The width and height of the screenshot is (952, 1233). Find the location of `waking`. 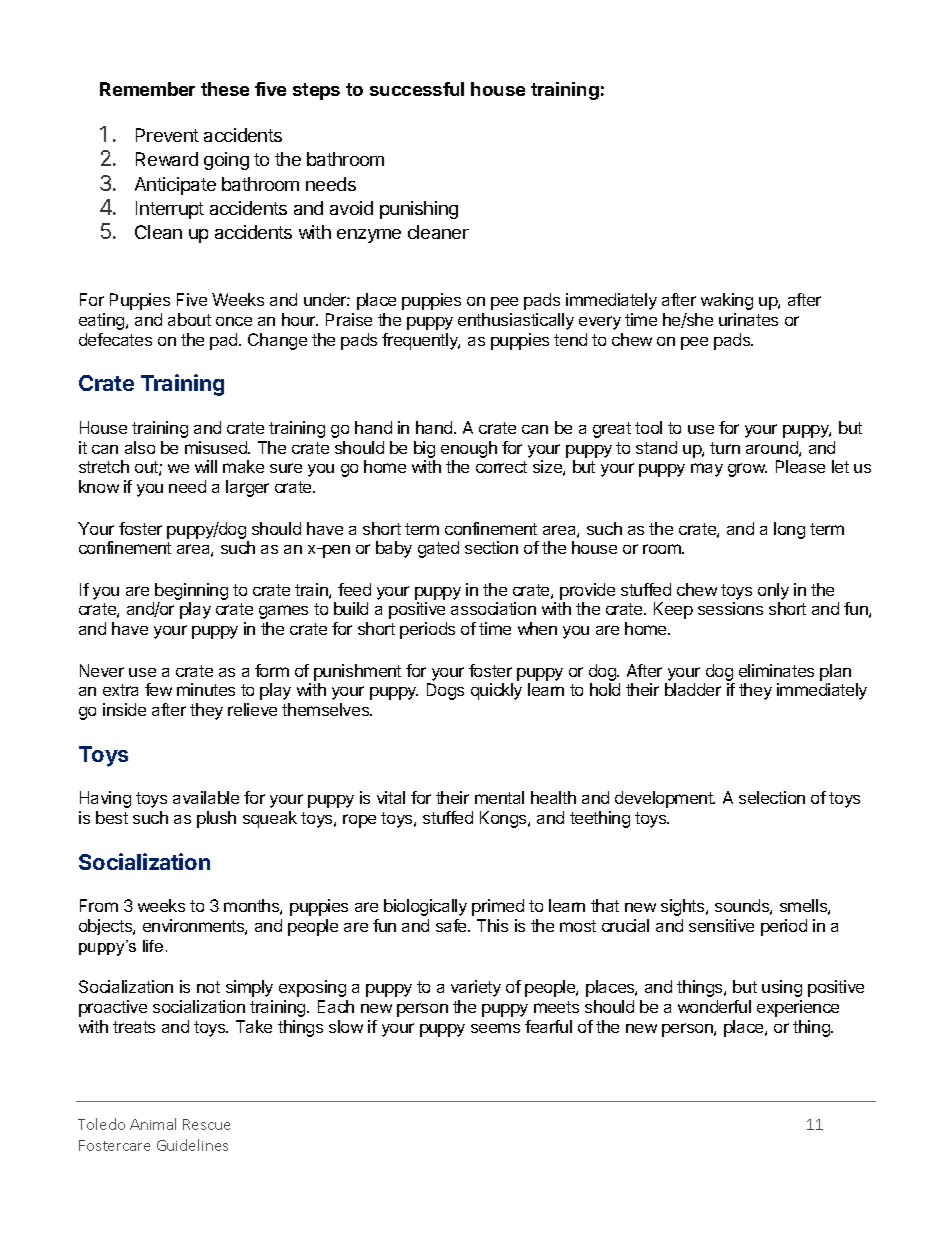

waking is located at coordinates (727, 301).
